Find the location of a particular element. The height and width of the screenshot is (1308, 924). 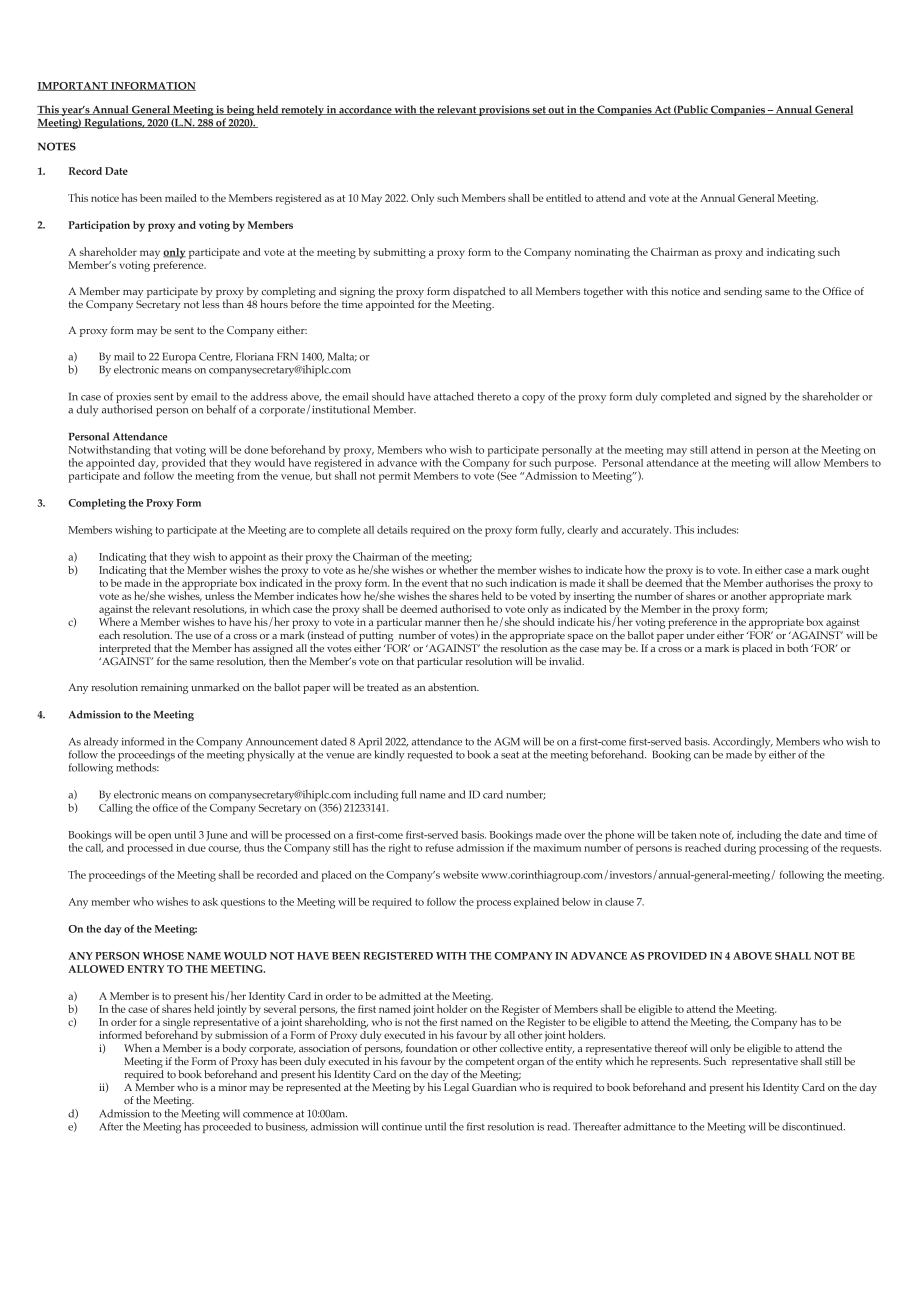

Act is located at coordinates (663, 110).
